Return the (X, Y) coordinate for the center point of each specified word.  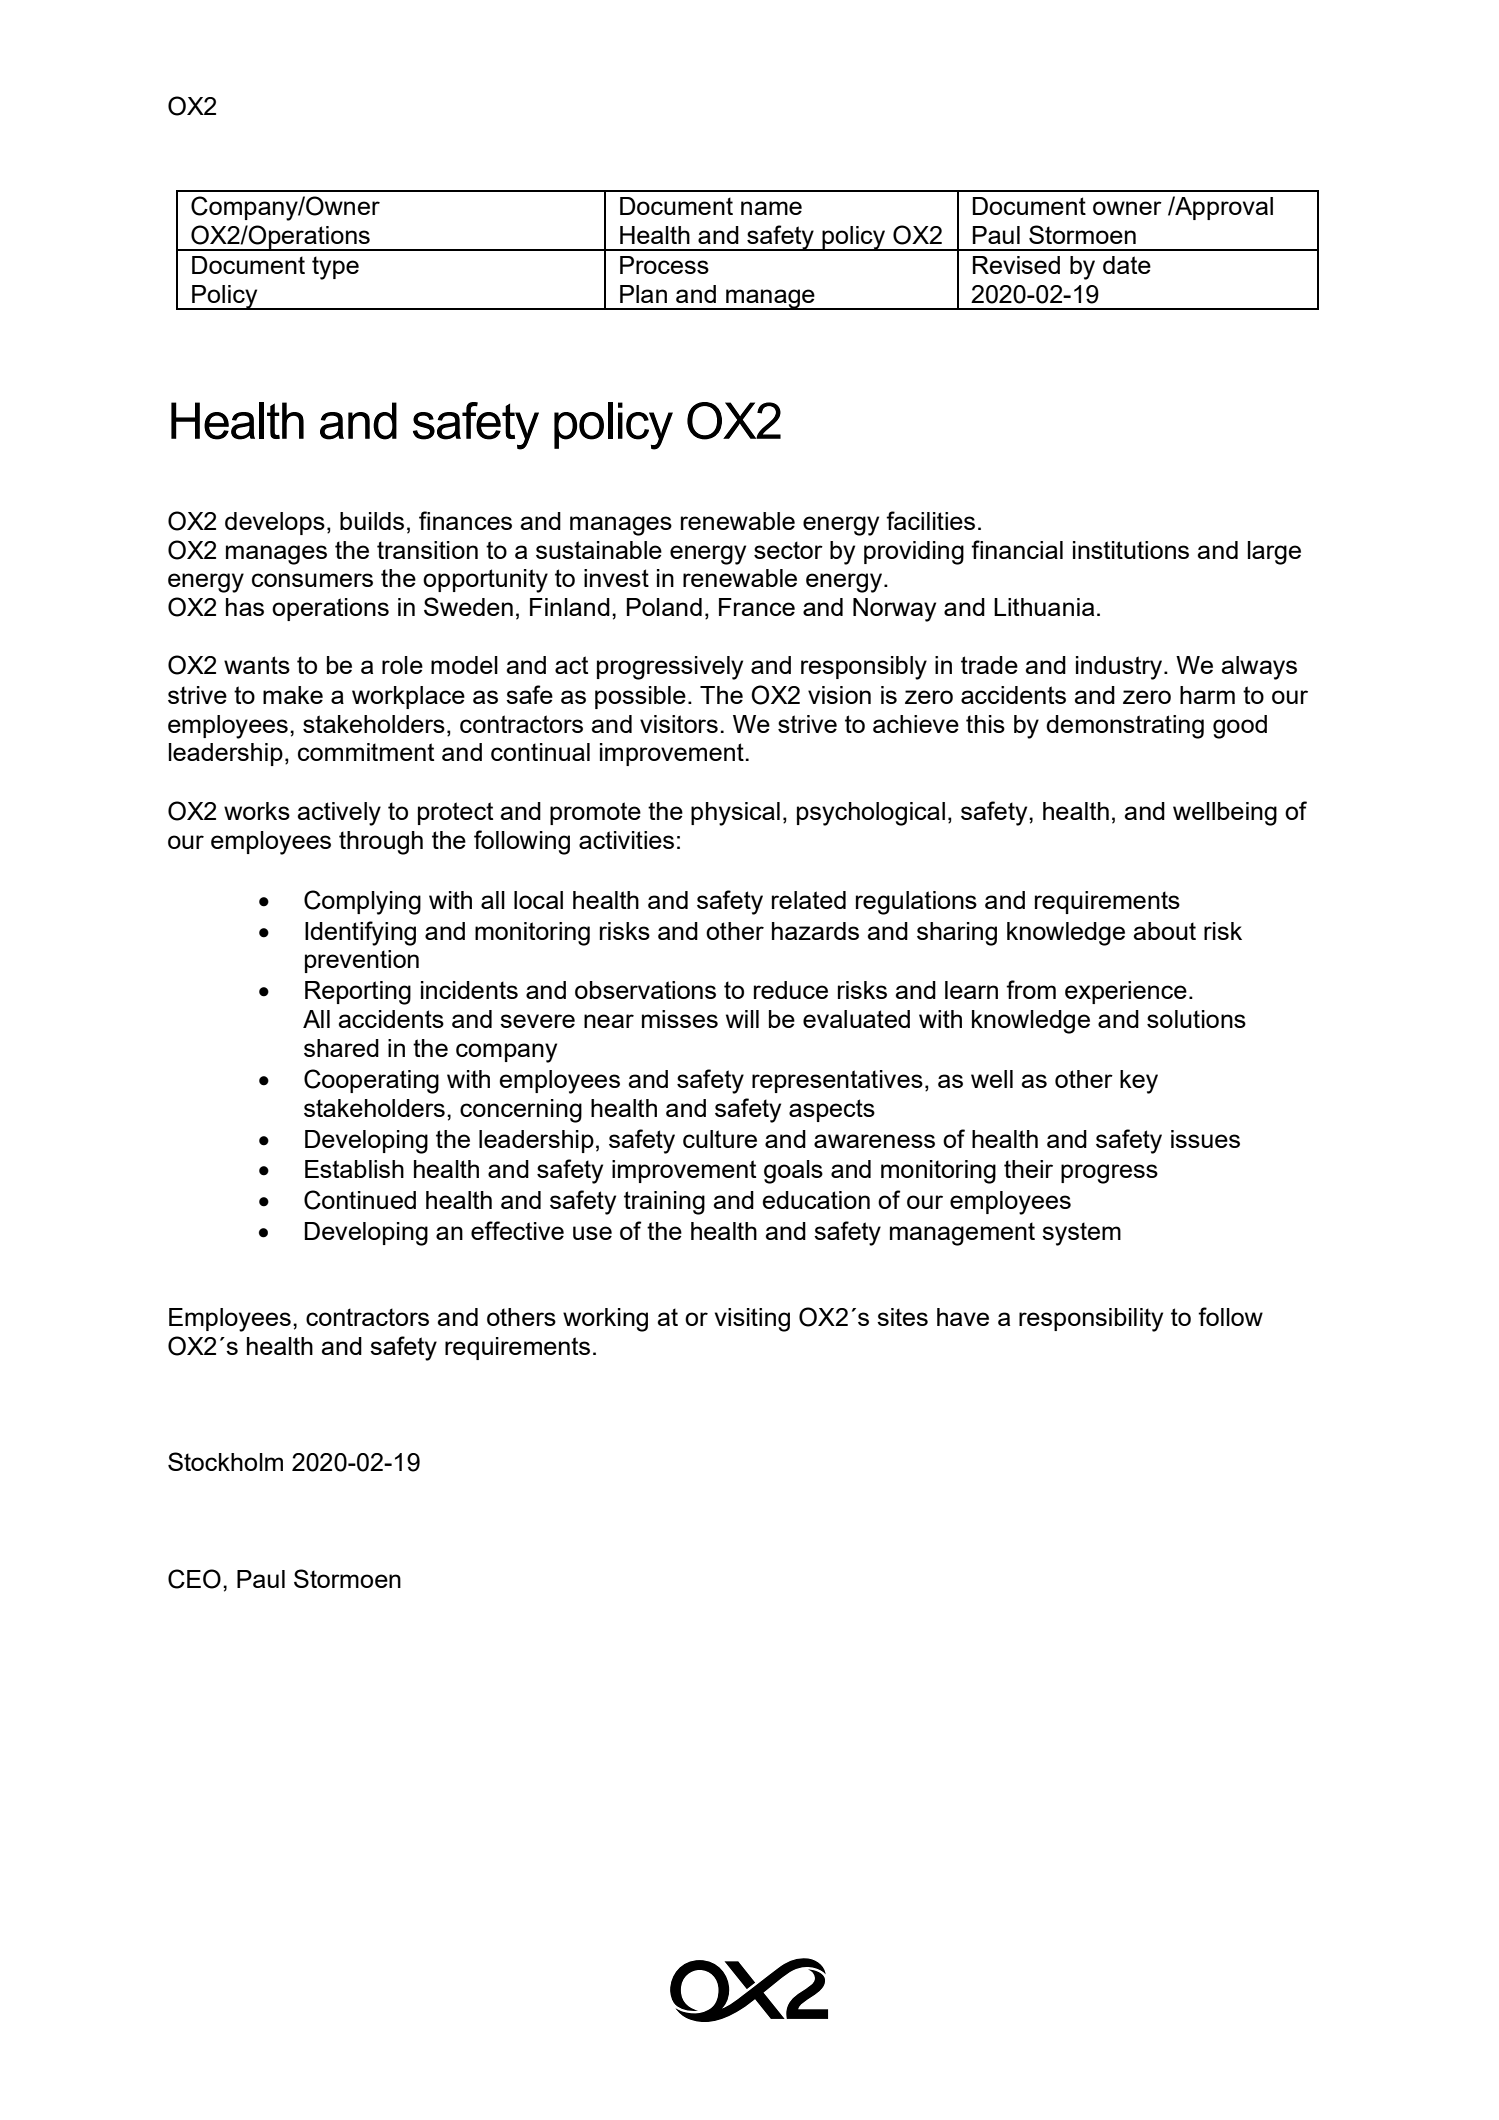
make (293, 695)
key (1139, 1082)
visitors (679, 724)
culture (720, 1139)
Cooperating (371, 1081)
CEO (194, 1579)
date (1127, 265)
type (335, 268)
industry (1120, 668)
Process (664, 265)
